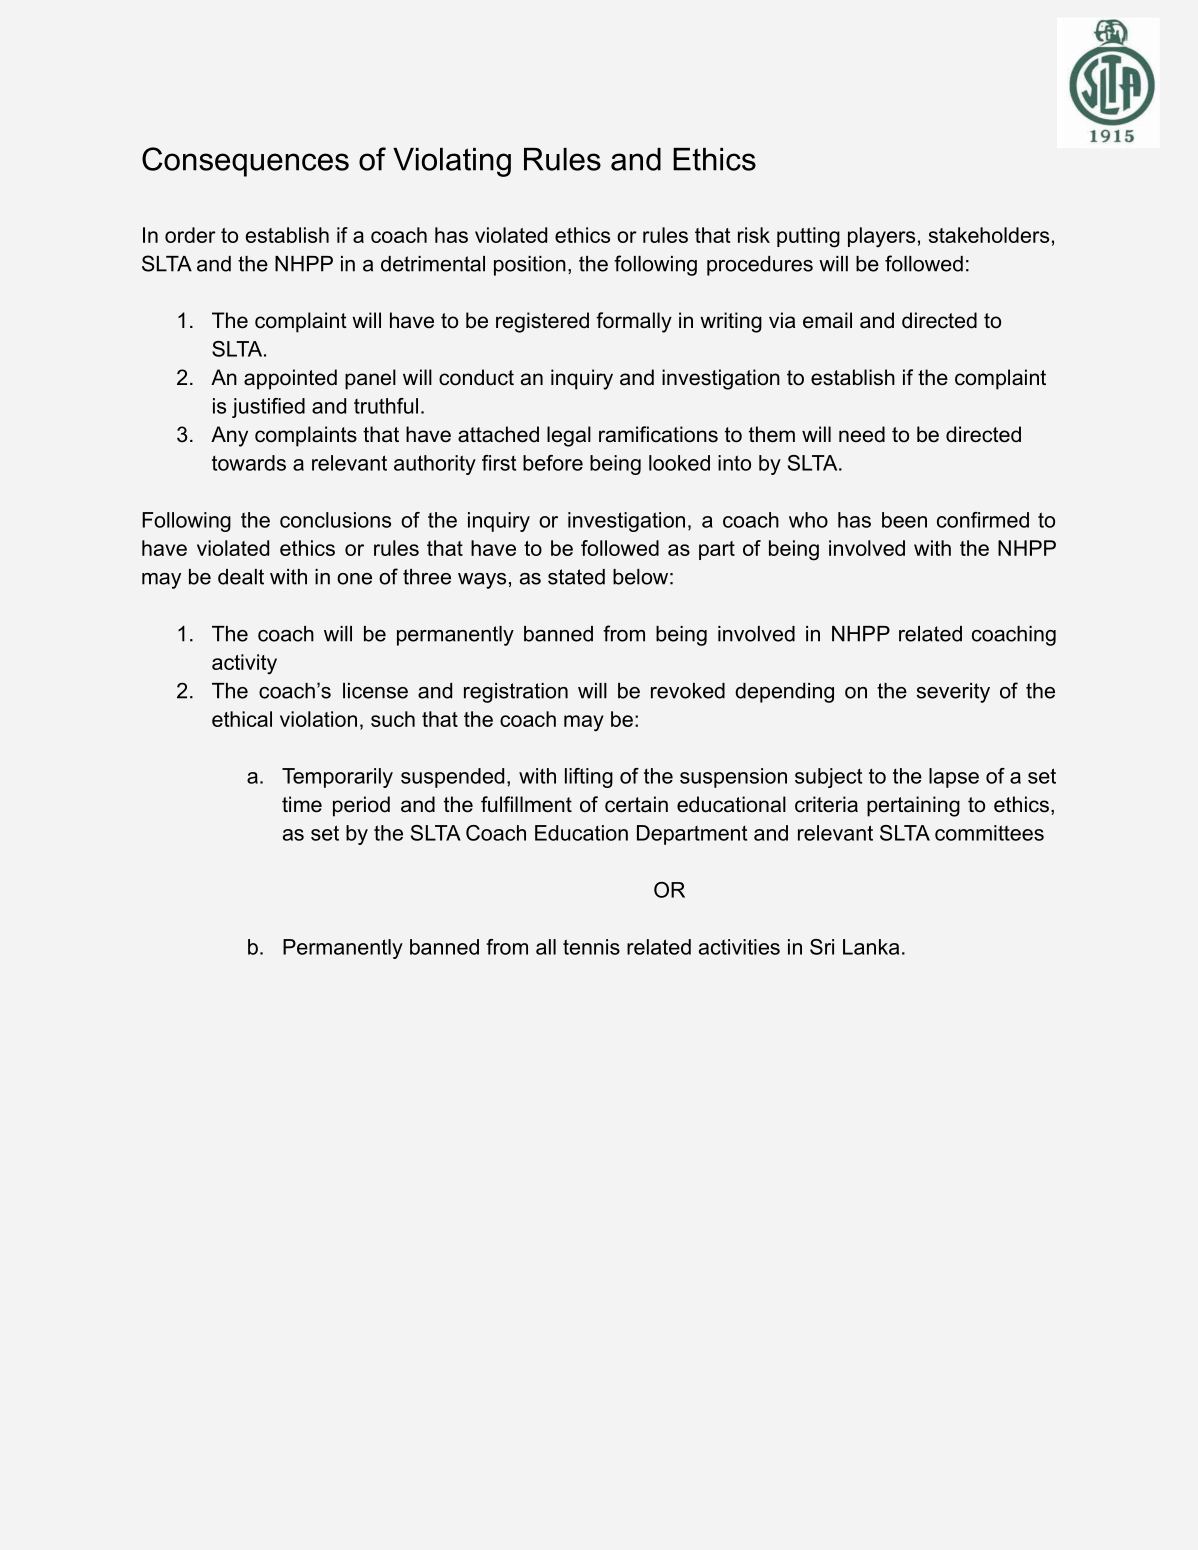  I want to click on Violating, so click(452, 162).
